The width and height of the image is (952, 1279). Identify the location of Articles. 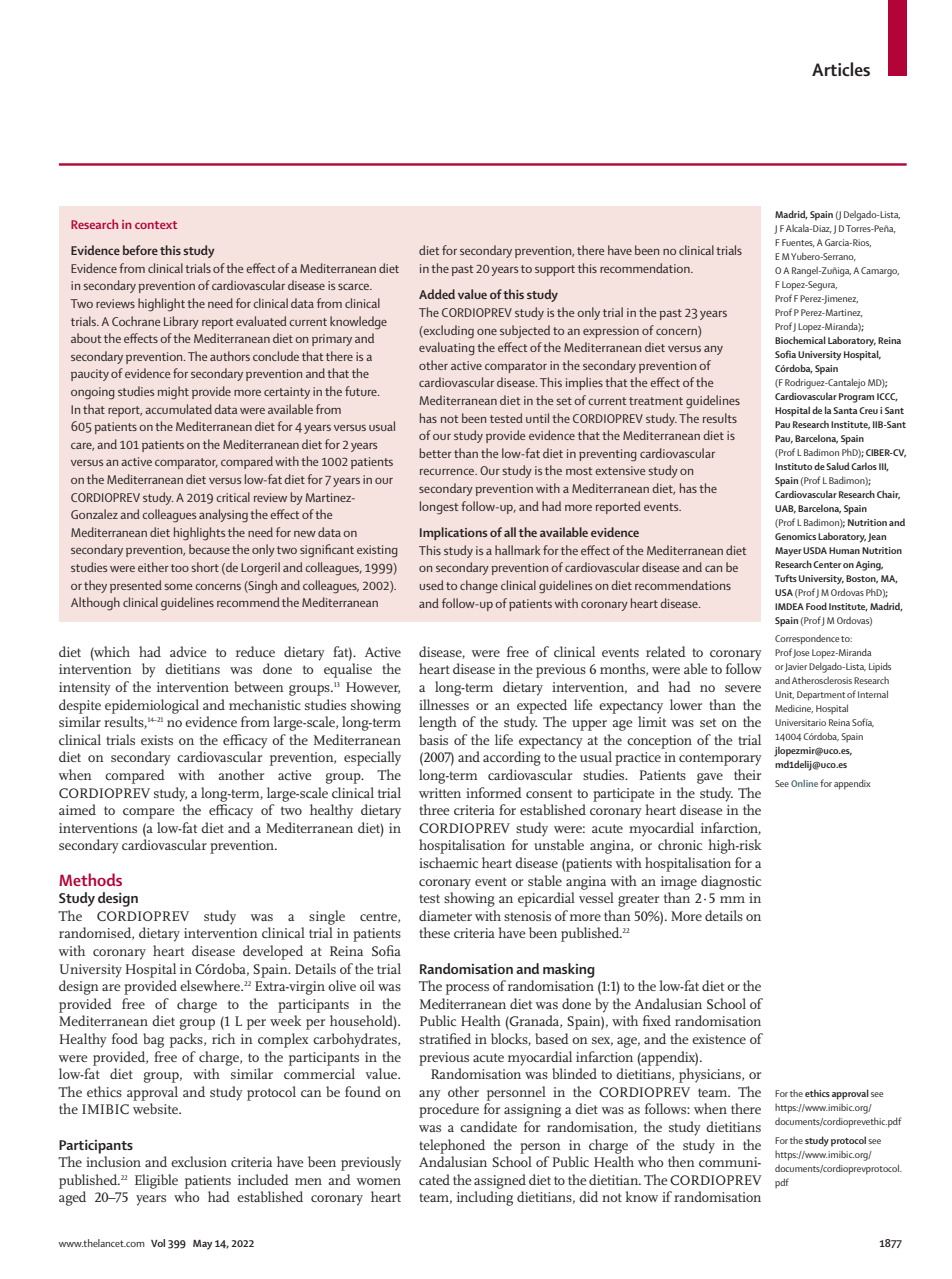
(841, 69).
